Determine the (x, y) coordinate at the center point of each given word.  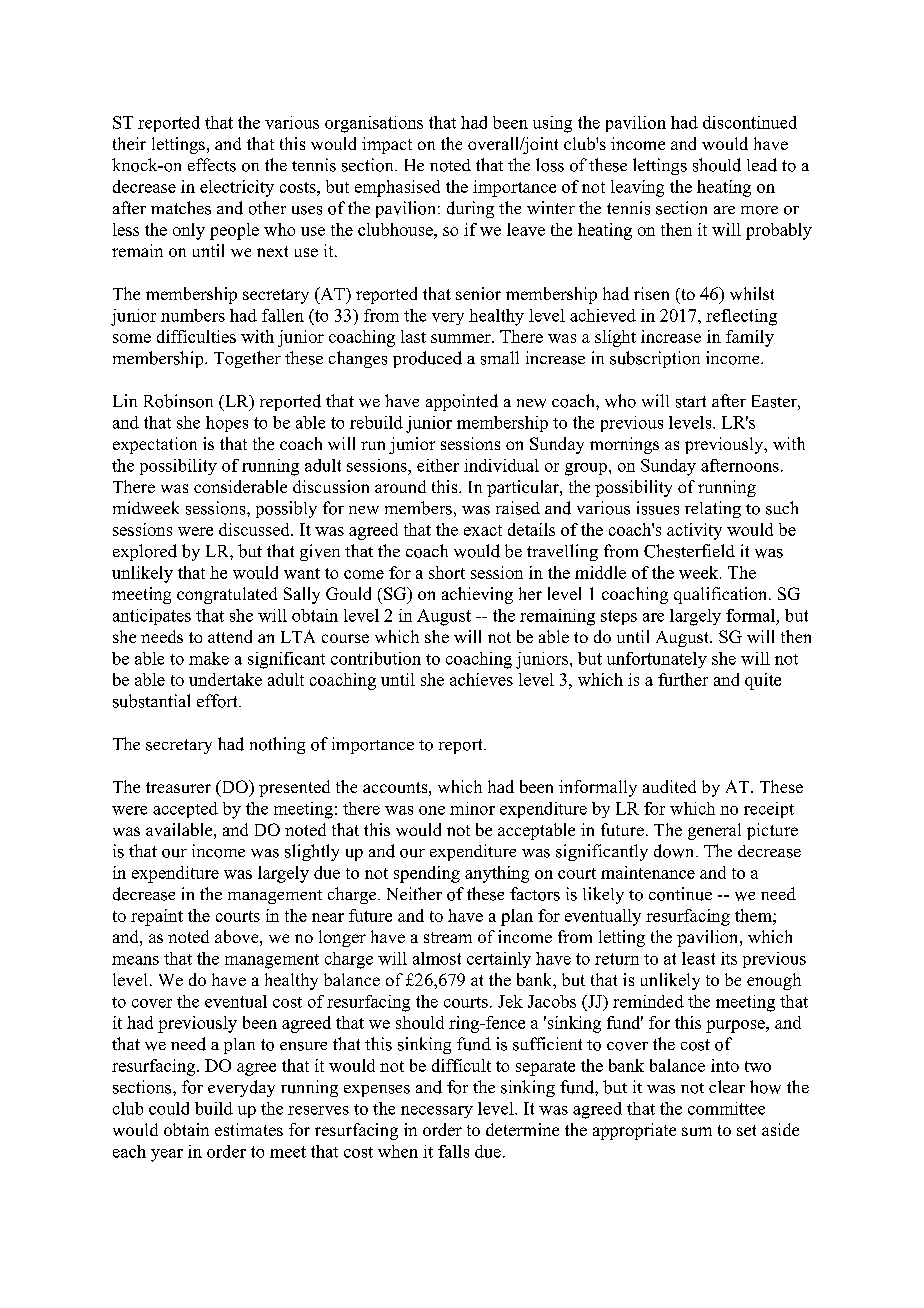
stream (448, 937)
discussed (255, 529)
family (750, 338)
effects (212, 165)
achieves (481, 679)
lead (762, 165)
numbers (193, 315)
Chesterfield (689, 551)
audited (669, 786)
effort (218, 701)
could (169, 1108)
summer (462, 338)
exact (483, 530)
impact (387, 145)
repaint (157, 917)
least (698, 958)
